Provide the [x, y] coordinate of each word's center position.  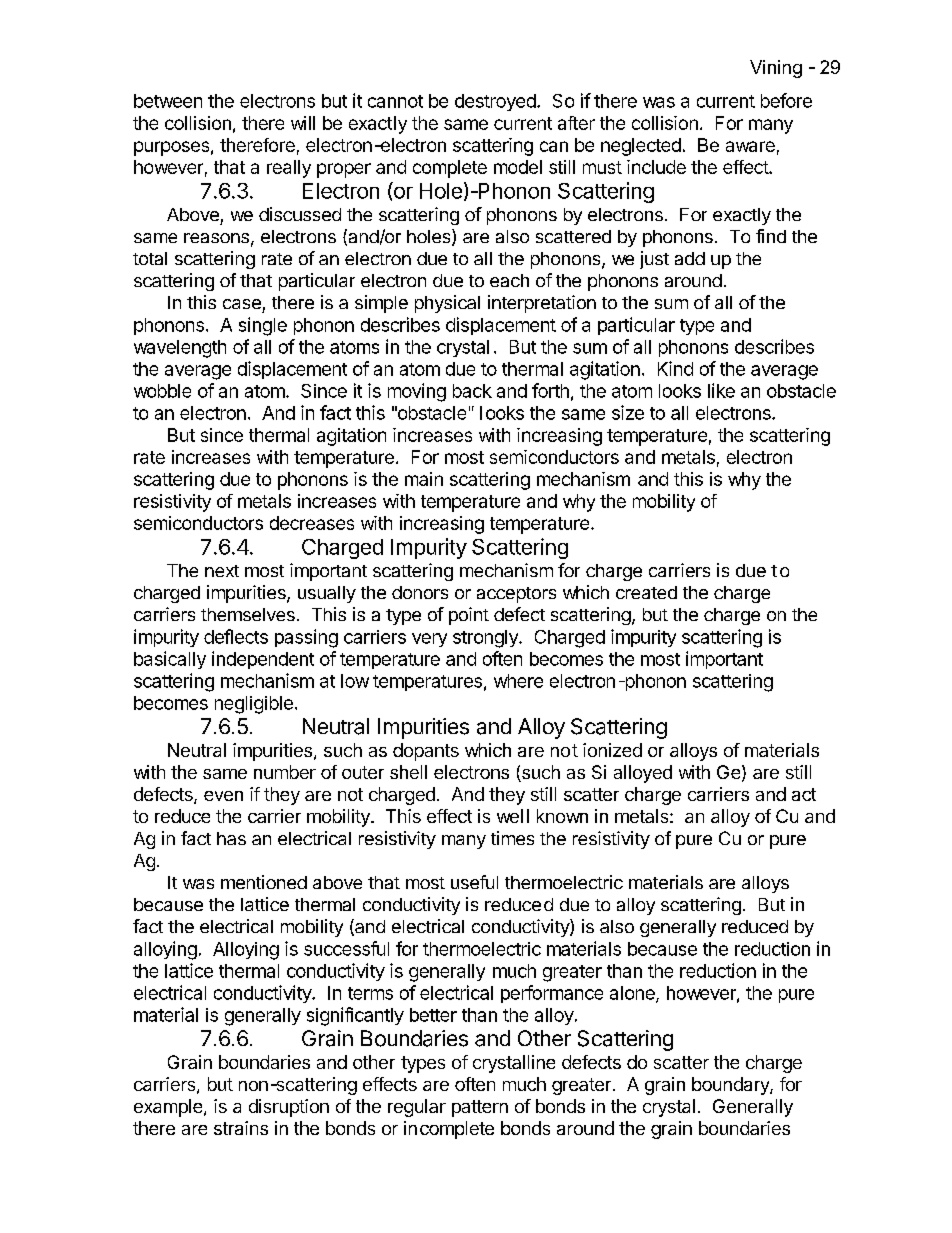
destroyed [495, 102]
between [168, 101]
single [263, 326]
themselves [248, 614]
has [231, 838]
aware [750, 146]
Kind [675, 368]
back [472, 391]
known [562, 816]
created [646, 592]
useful [474, 882]
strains [241, 1128]
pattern [480, 1108]
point [469, 616]
